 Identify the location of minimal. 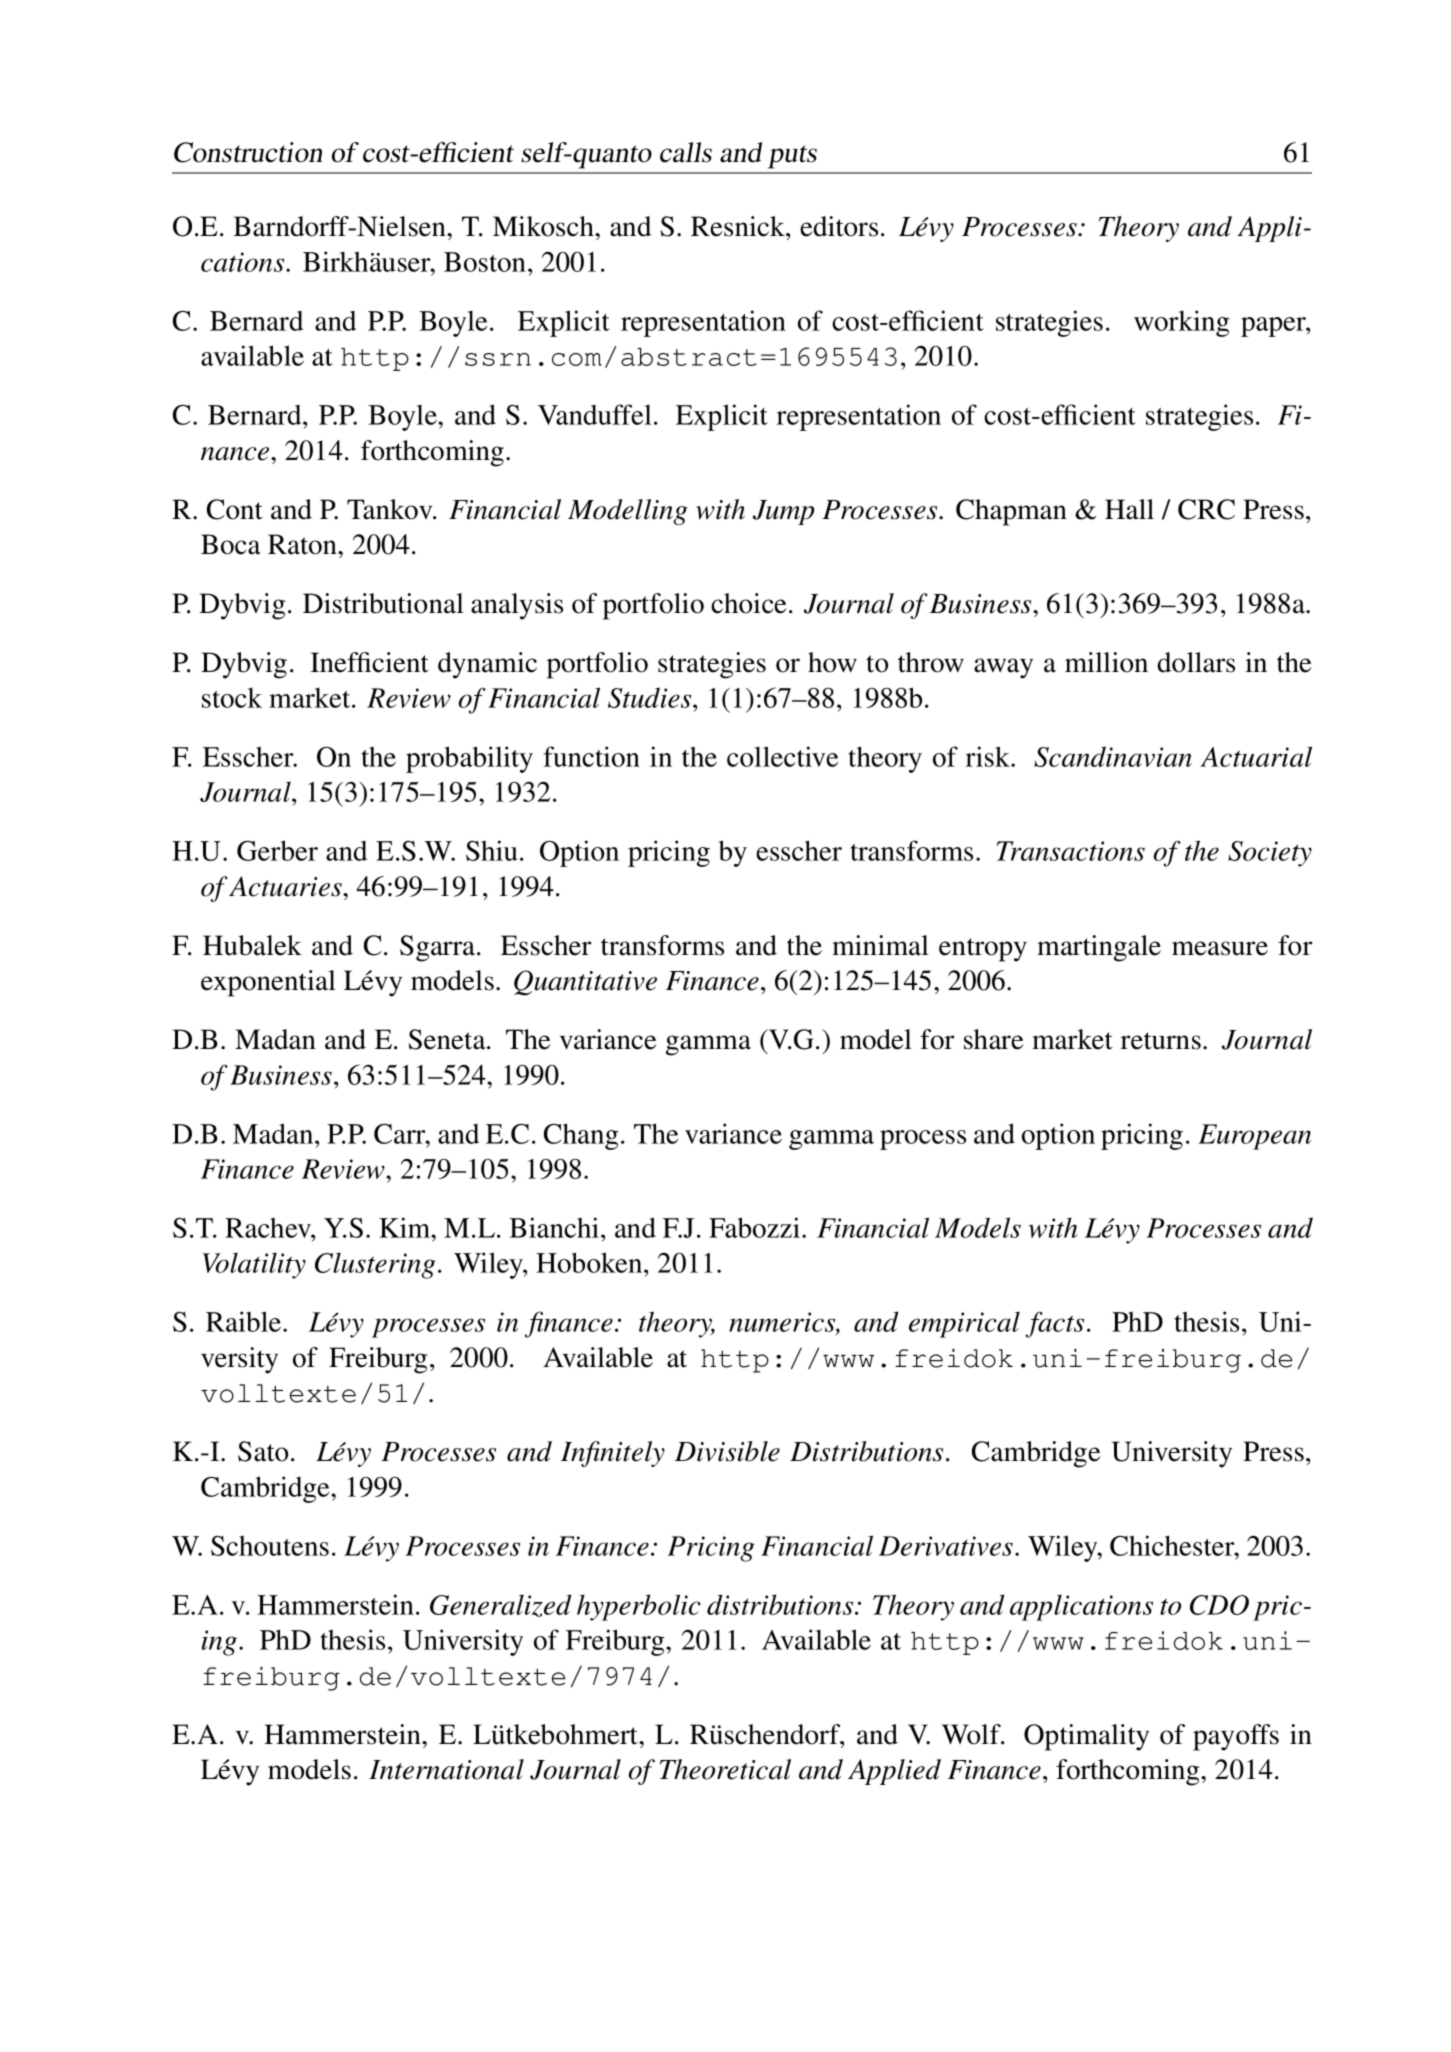
(880, 945).
